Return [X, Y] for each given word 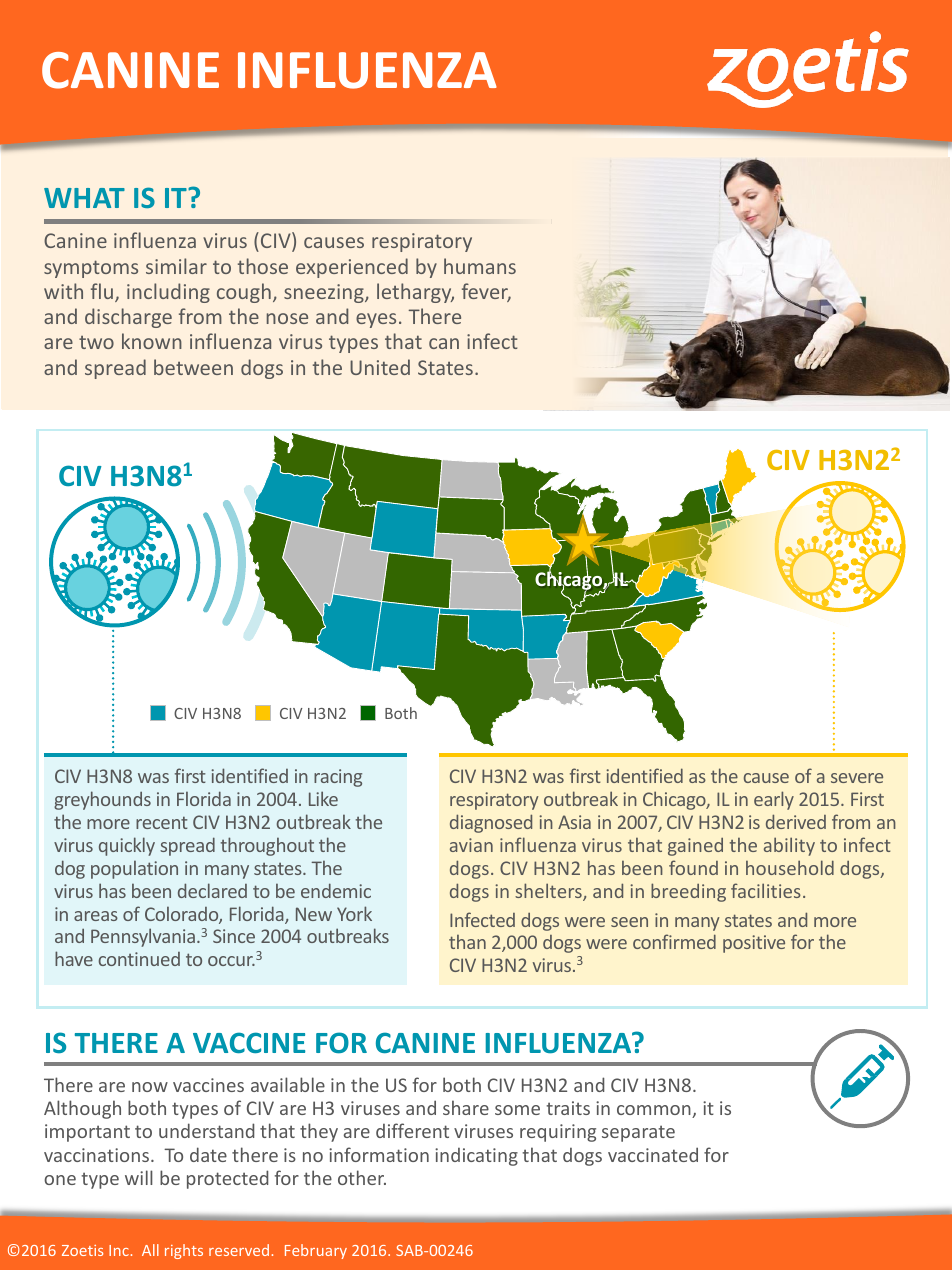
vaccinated [653, 1154]
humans [480, 266]
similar [176, 266]
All [150, 1250]
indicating [476, 1157]
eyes [376, 320]
